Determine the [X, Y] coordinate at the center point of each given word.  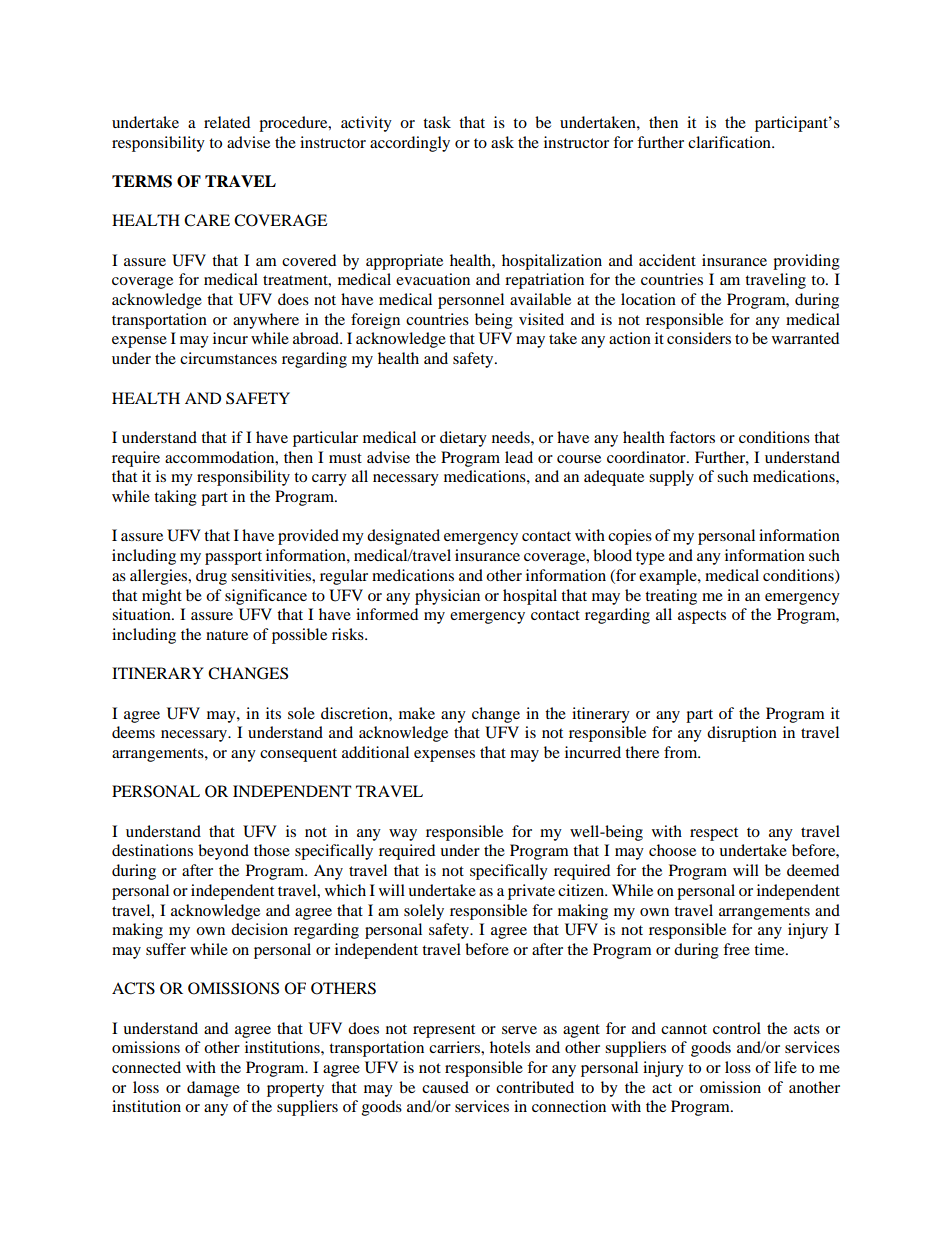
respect [714, 834]
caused [445, 1087]
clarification [730, 142]
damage [213, 1089]
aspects [702, 617]
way [403, 835]
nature [227, 635]
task [437, 122]
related [227, 122]
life [785, 1067]
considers [699, 338]
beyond [223, 852]
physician [447, 597]
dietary [463, 439]
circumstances [228, 358]
